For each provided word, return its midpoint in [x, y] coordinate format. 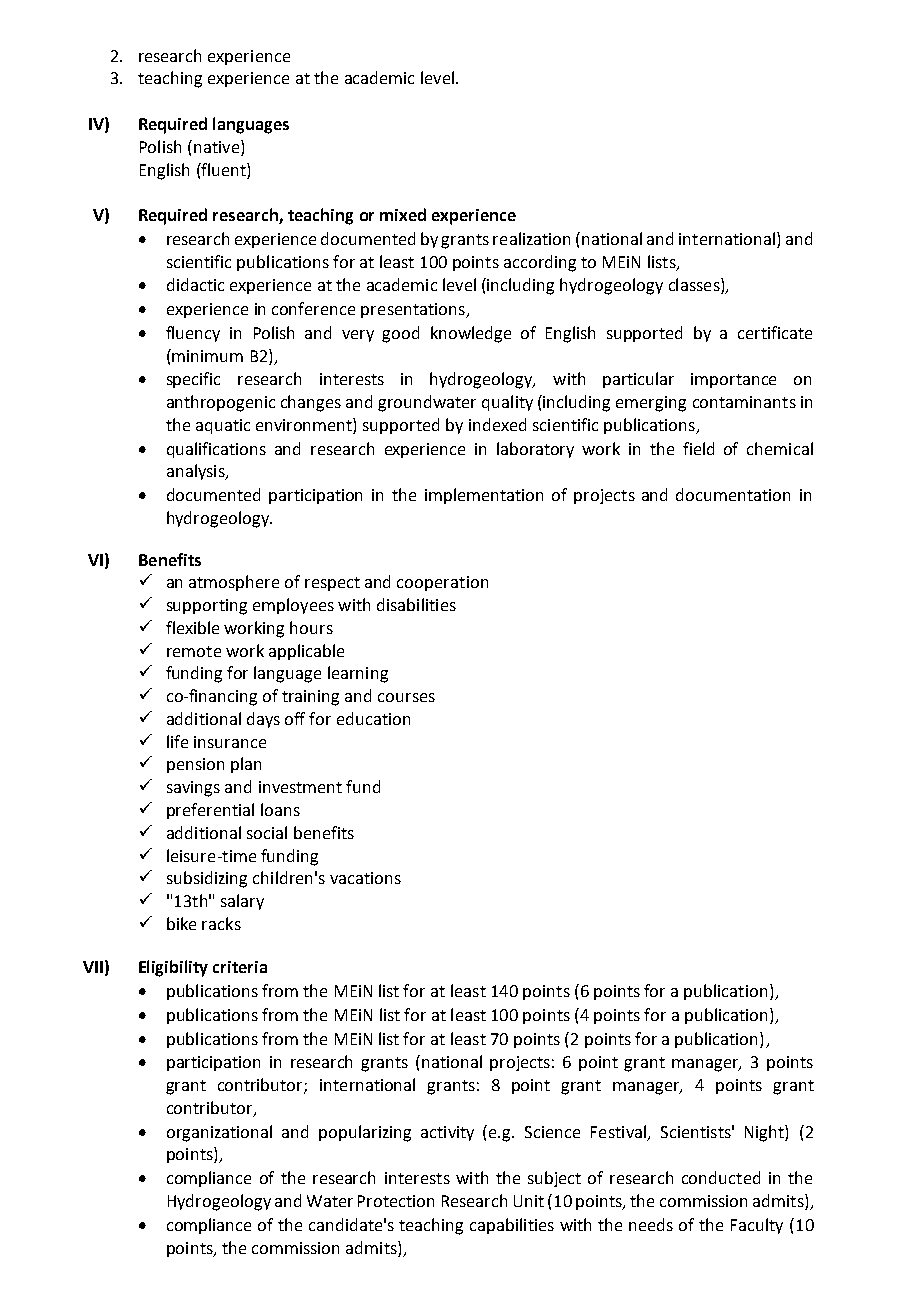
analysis [197, 472]
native [216, 147]
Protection [396, 1201]
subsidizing [207, 879]
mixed [403, 214]
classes [695, 286]
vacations [365, 878]
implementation [484, 496]
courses [406, 697]
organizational [219, 1133]
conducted [721, 1177]
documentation [733, 494]
